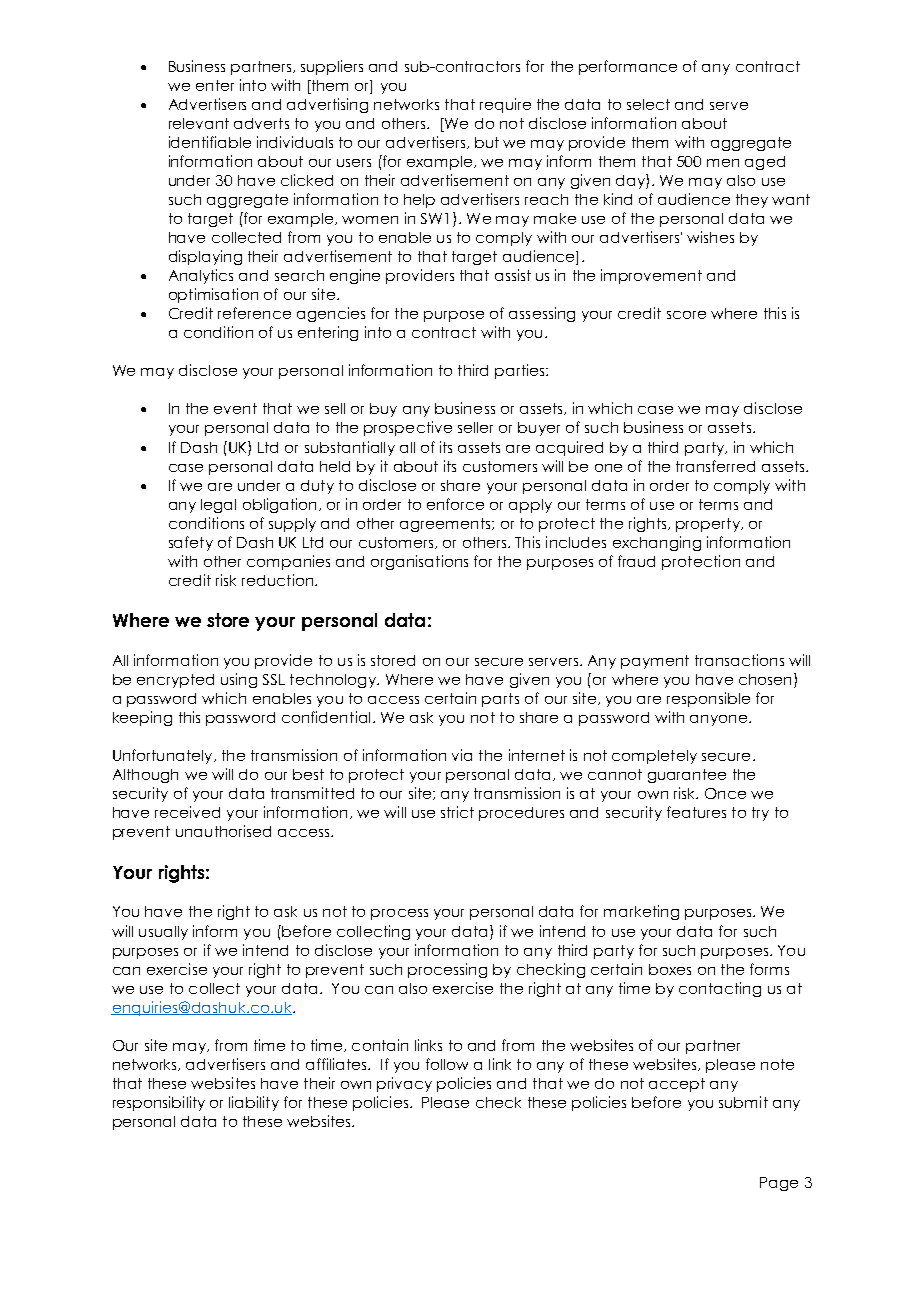 This screenshot has width=924, height=1308. I want to click on liability, so click(254, 1103).
